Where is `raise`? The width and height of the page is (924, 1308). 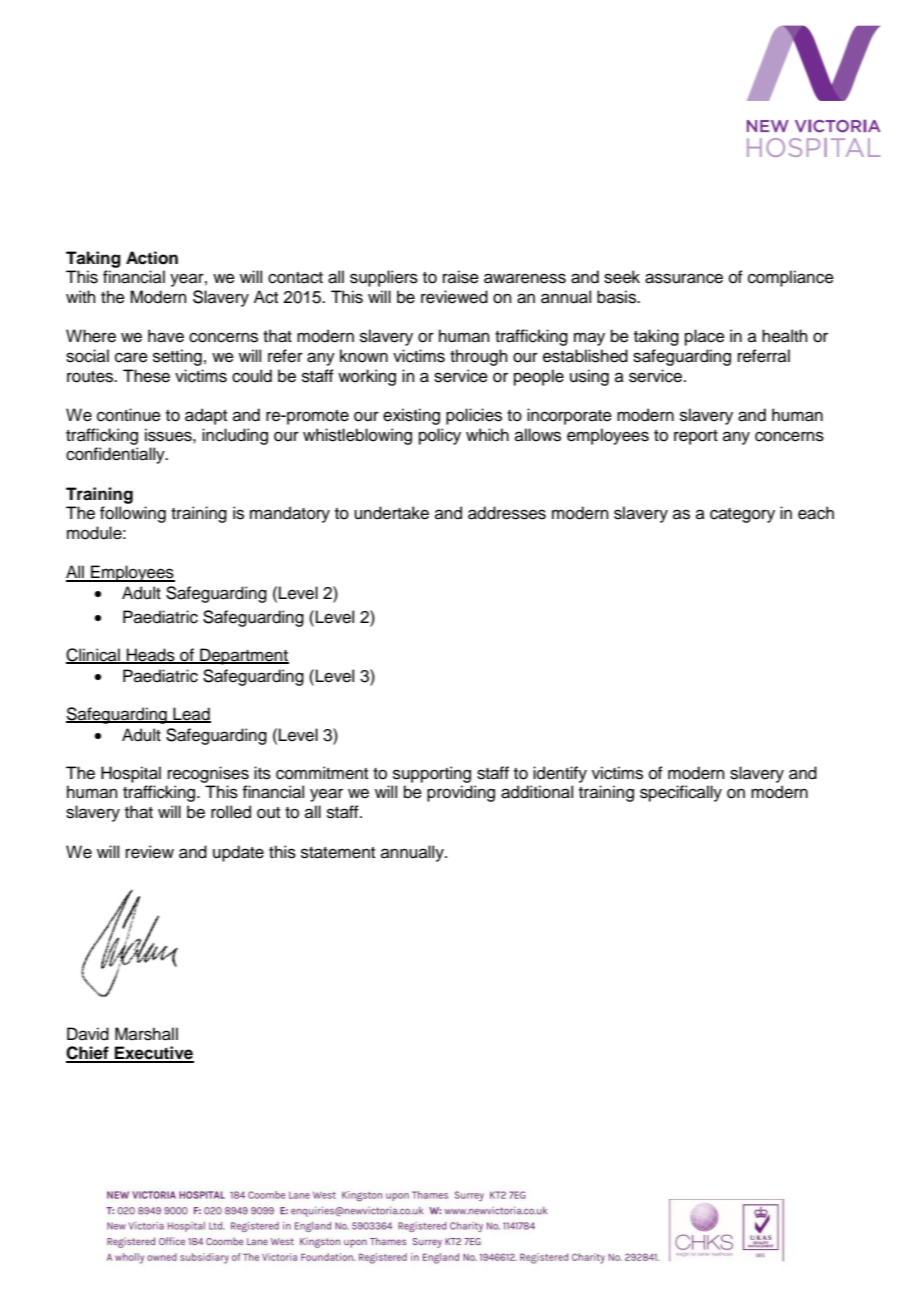 raise is located at coordinates (461, 277).
